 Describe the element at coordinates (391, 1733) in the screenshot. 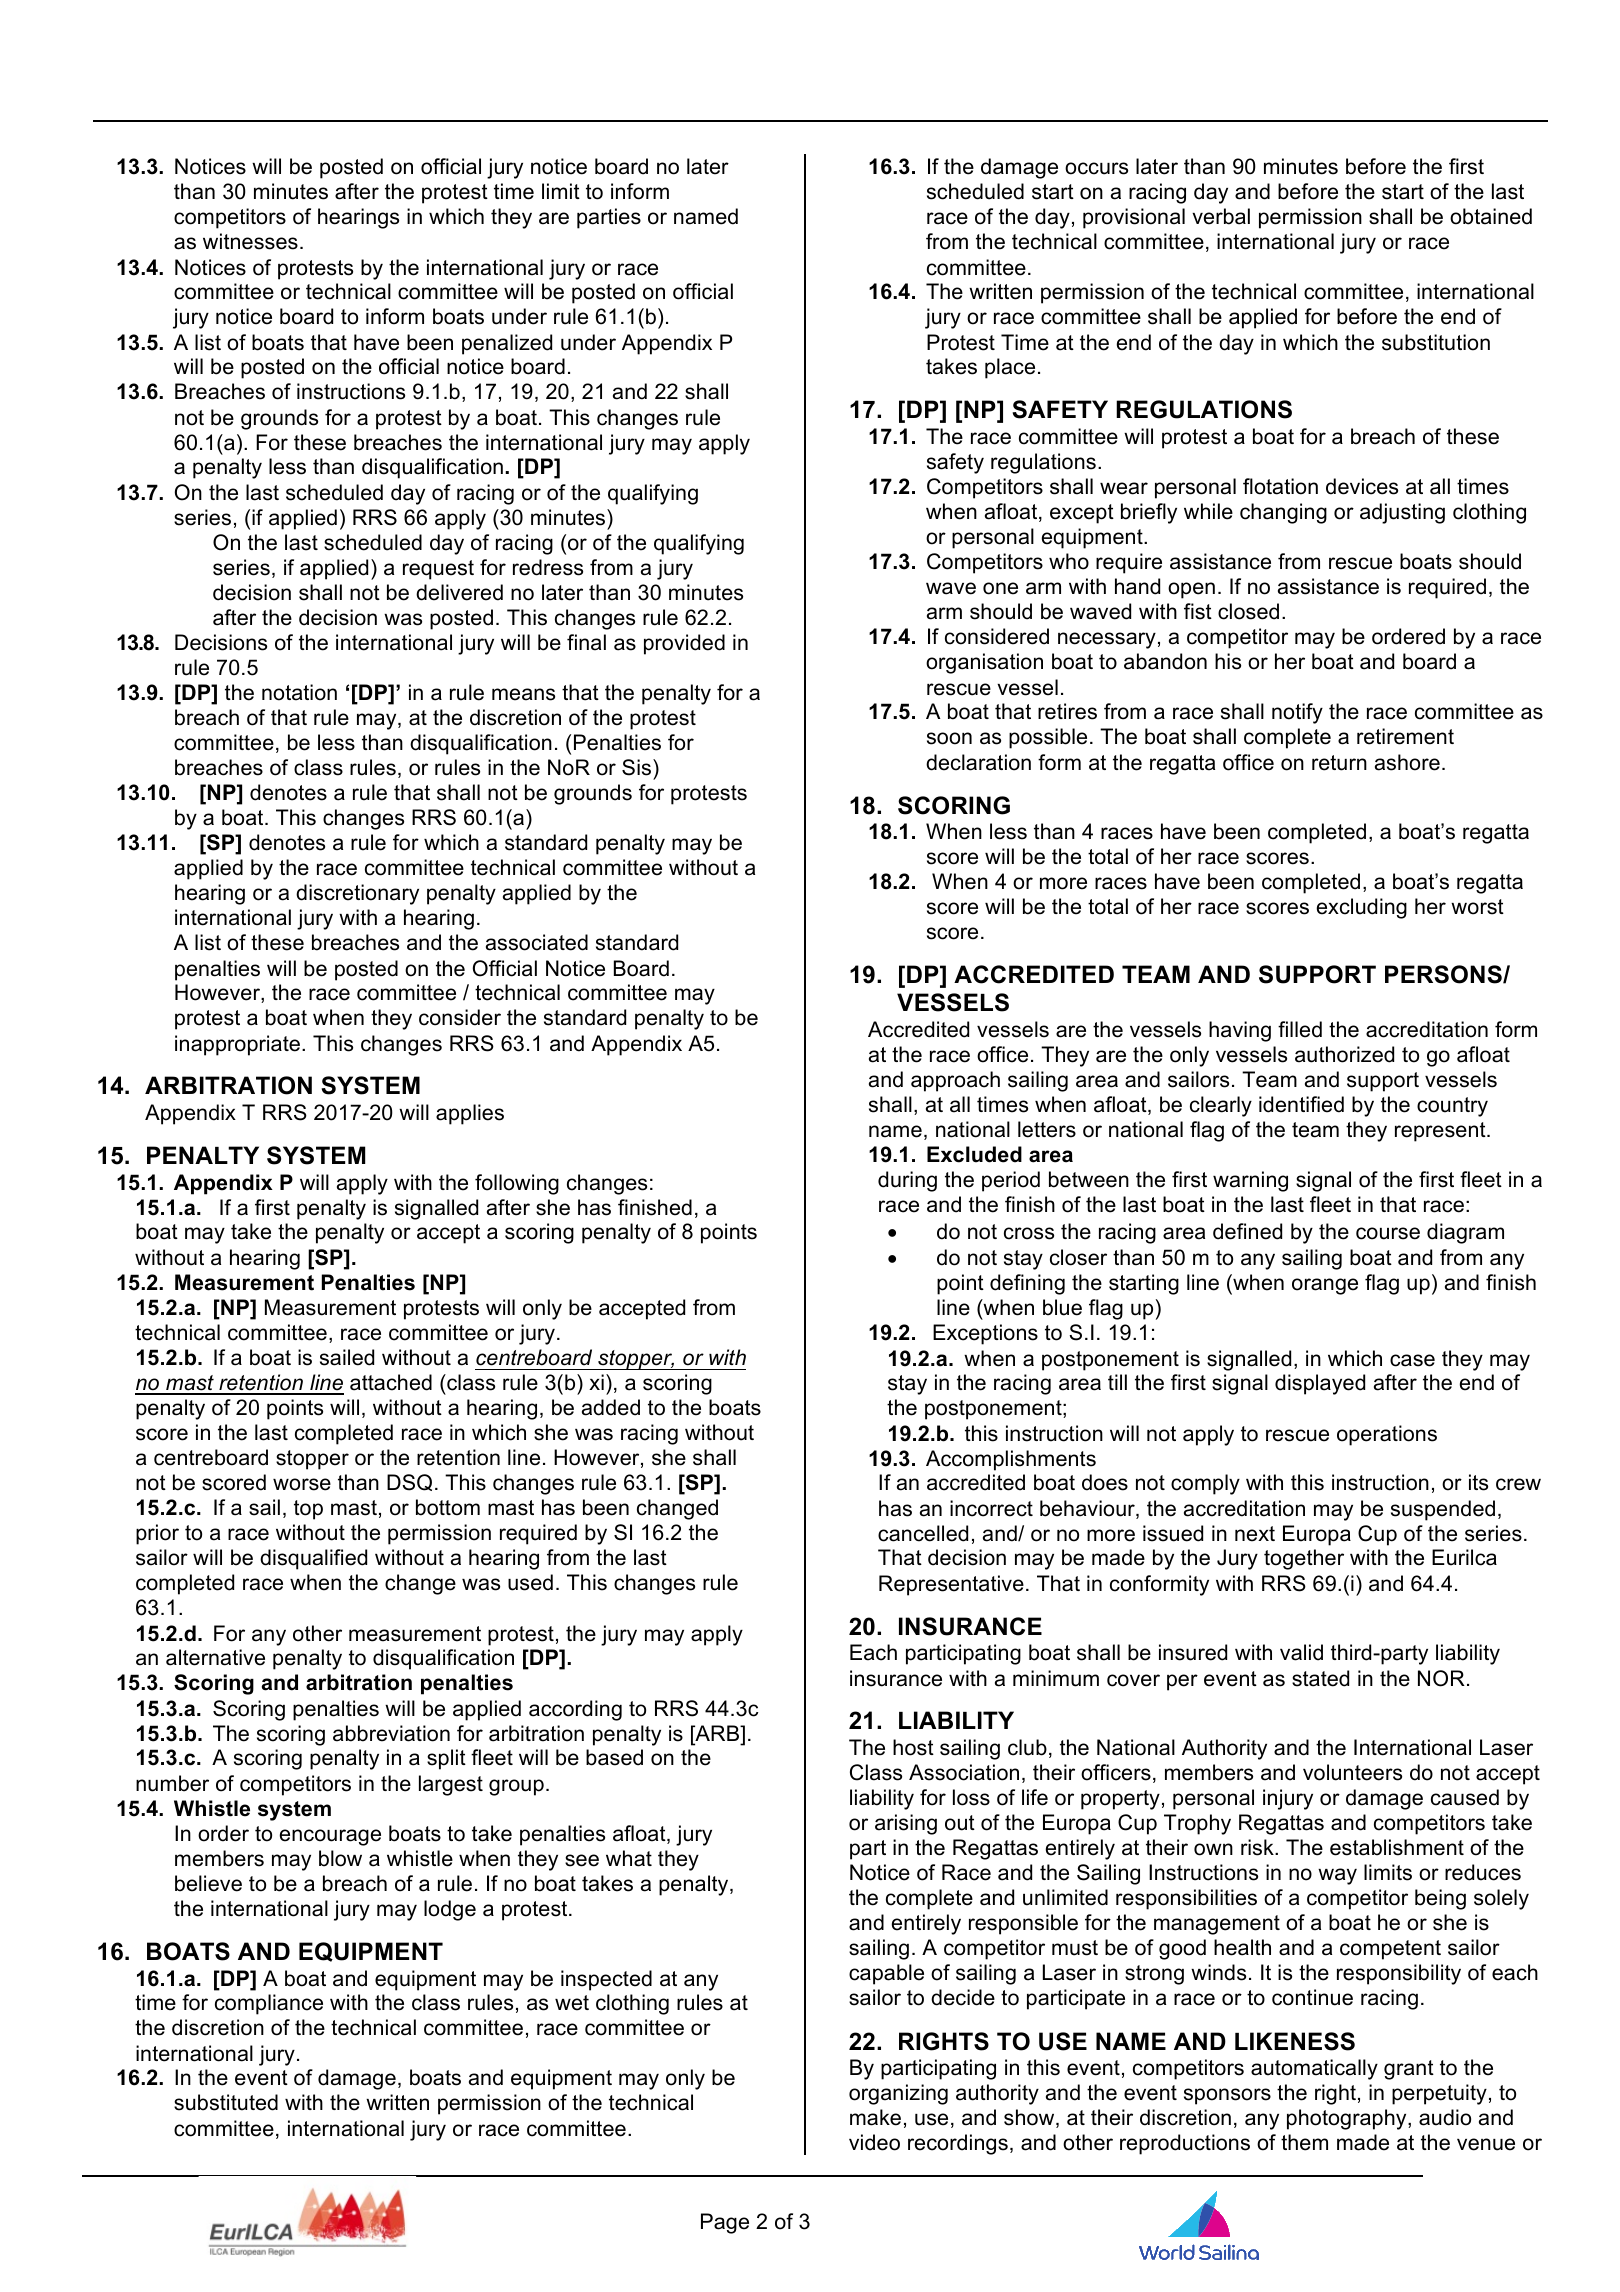

I see `abbreviation` at that location.
